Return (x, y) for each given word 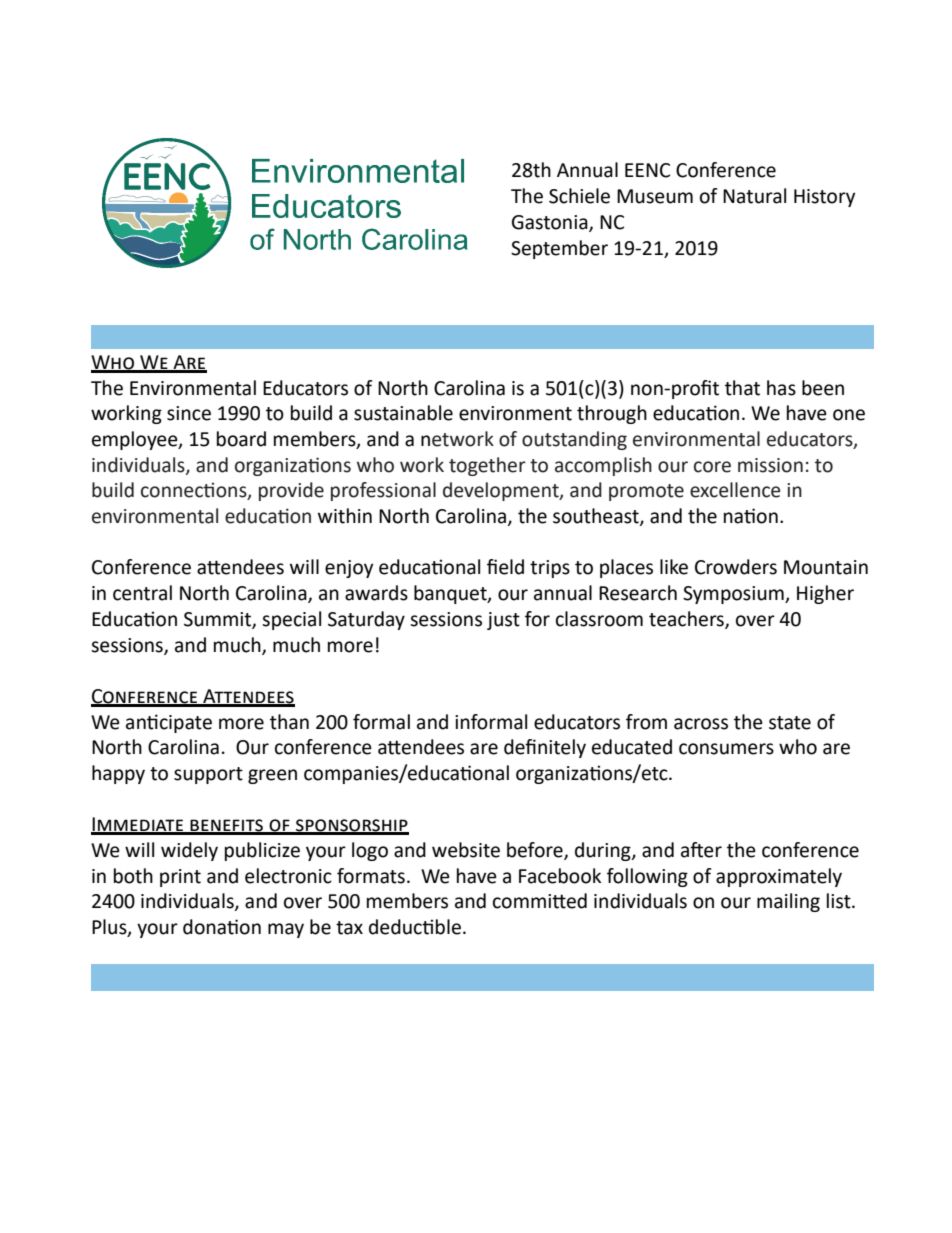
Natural (754, 196)
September (559, 249)
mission (770, 465)
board (241, 439)
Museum (655, 196)
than (289, 722)
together (487, 466)
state (790, 723)
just (503, 621)
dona (205, 927)
